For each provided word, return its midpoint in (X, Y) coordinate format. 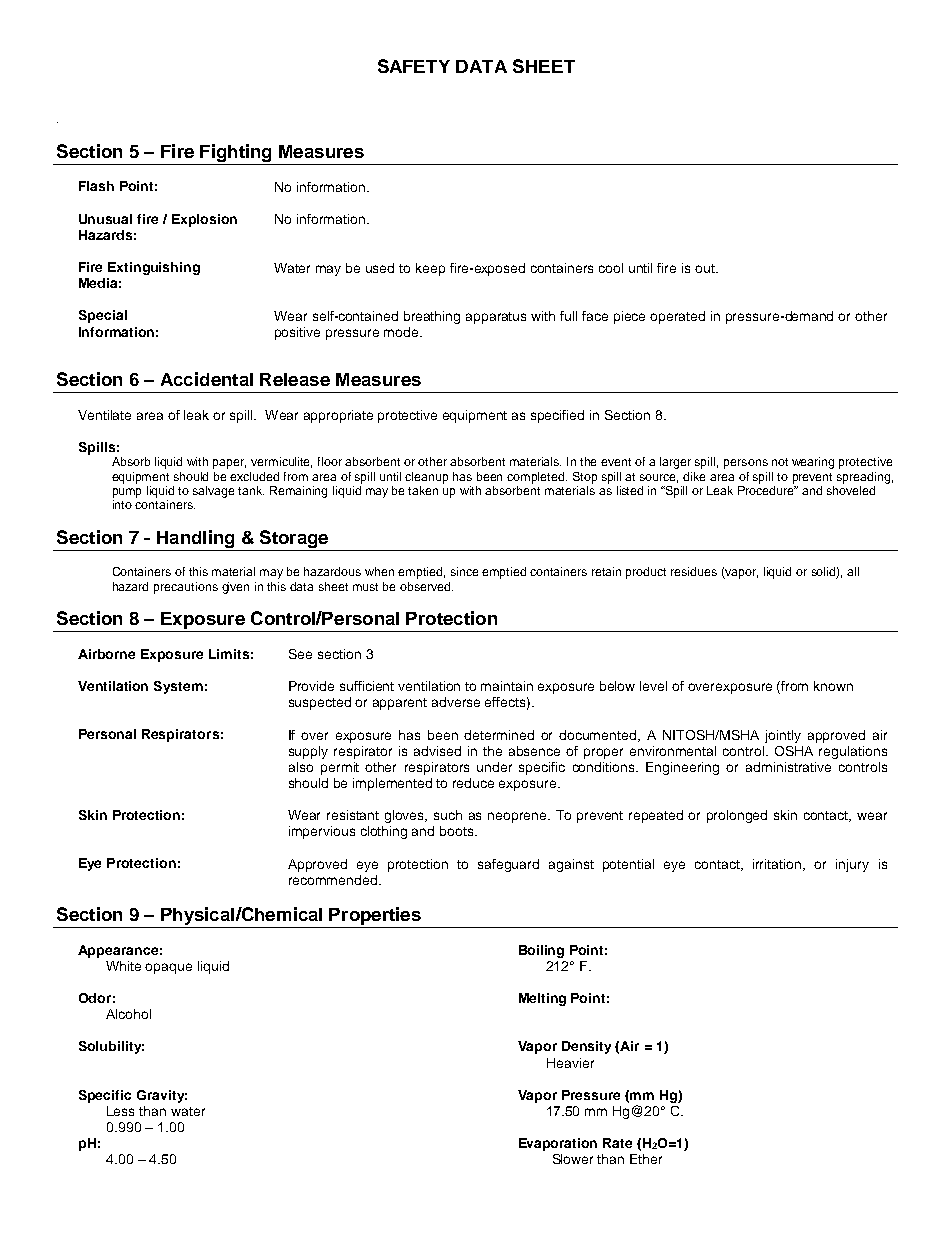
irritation (778, 865)
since (464, 571)
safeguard (508, 865)
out (706, 268)
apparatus (496, 318)
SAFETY (414, 66)
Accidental (207, 379)
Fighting (236, 154)
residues (694, 571)
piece (629, 317)
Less (120, 1111)
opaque (168, 968)
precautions (186, 588)
